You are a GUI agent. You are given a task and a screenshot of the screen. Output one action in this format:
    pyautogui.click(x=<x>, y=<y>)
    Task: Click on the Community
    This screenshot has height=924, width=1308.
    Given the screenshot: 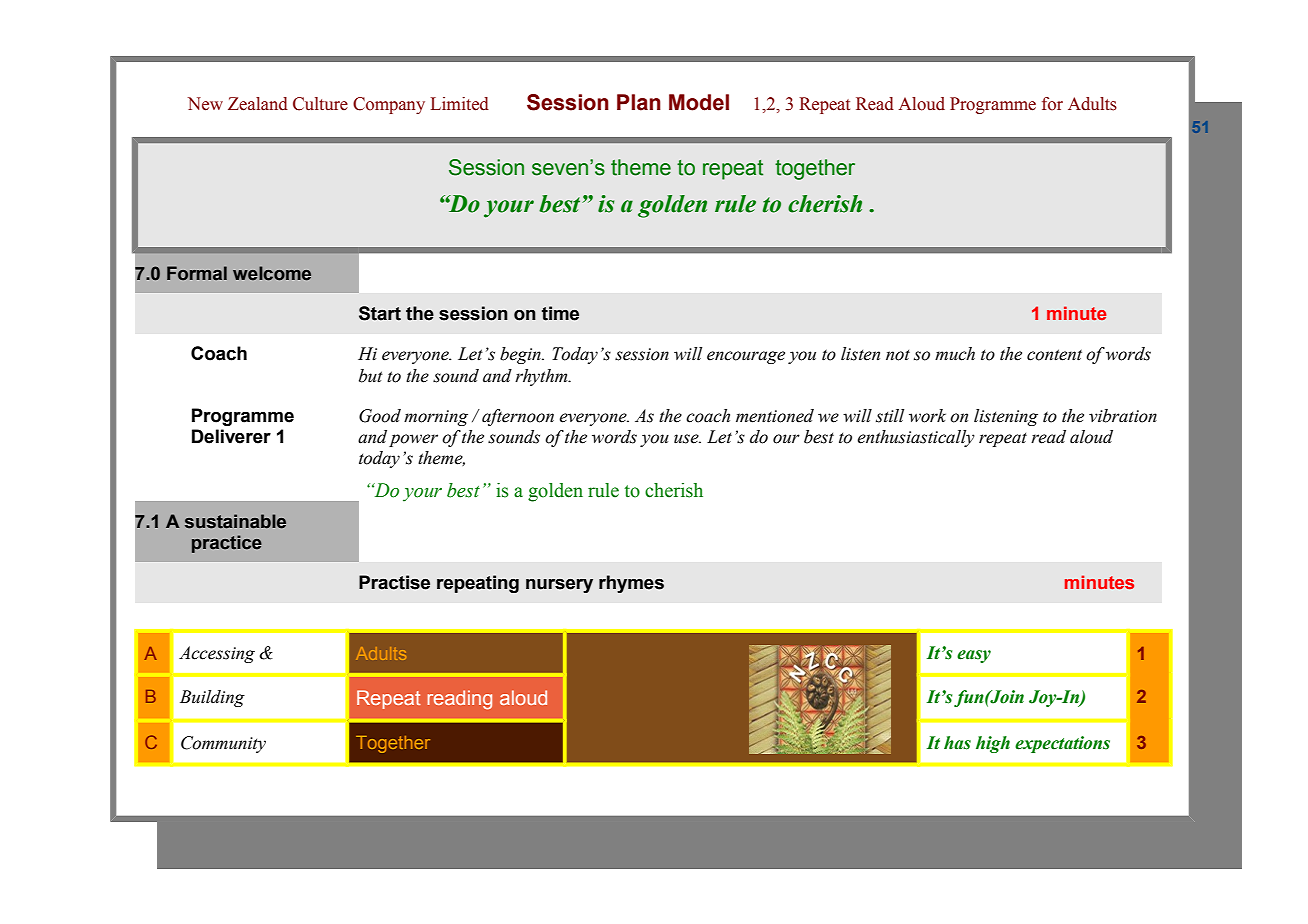 What is the action you would take?
    pyautogui.click(x=223, y=744)
